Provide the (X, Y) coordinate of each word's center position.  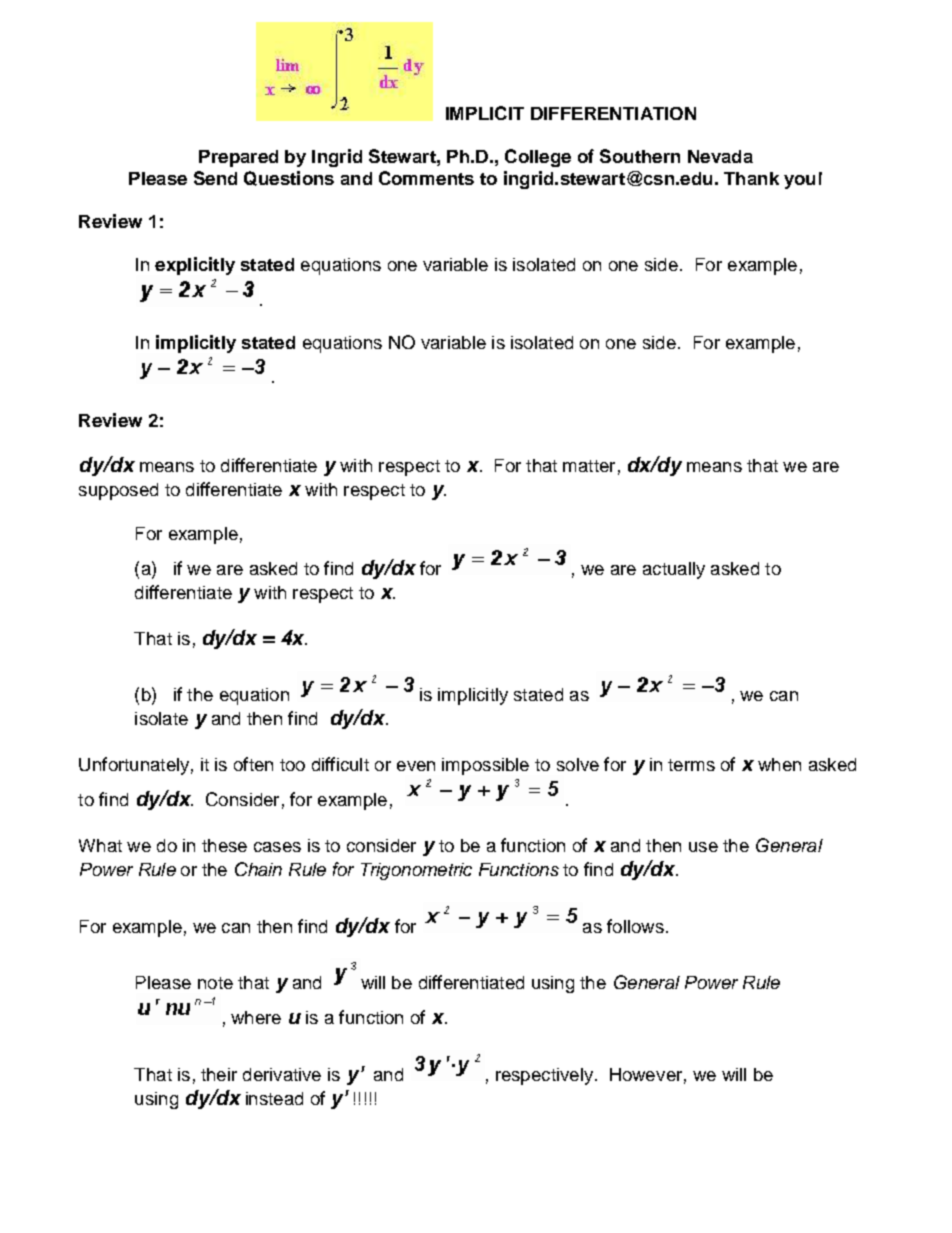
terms (691, 765)
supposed (118, 491)
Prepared (238, 158)
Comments (426, 178)
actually (674, 570)
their (219, 1074)
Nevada (720, 156)
